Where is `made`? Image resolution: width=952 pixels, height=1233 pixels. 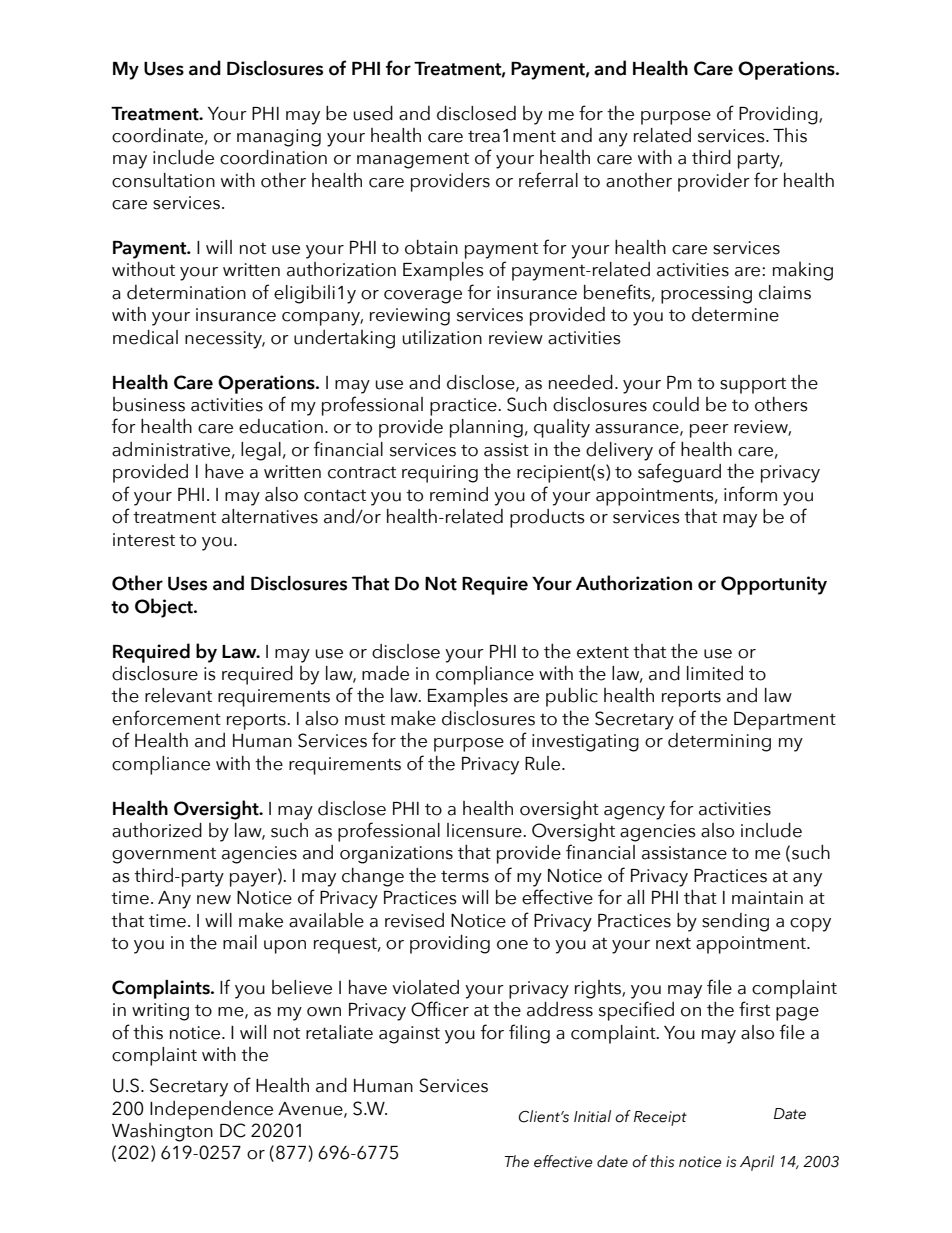
made is located at coordinates (385, 673).
